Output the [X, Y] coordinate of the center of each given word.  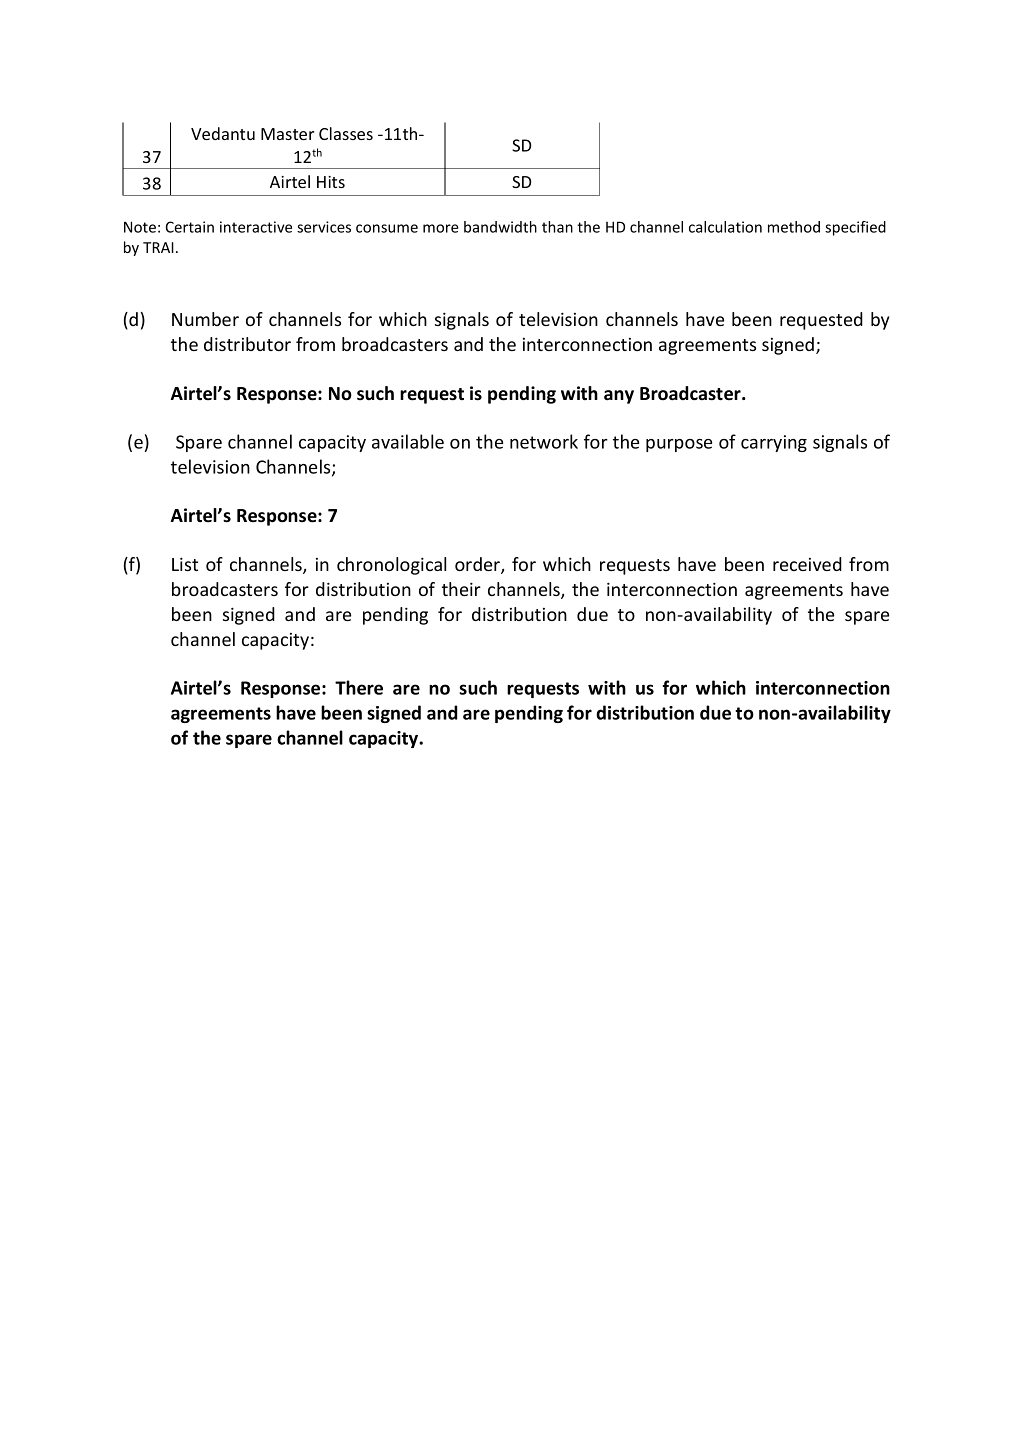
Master [287, 134]
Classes [346, 133]
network [544, 441]
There [359, 687]
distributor [247, 344]
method [794, 227]
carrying [774, 443]
